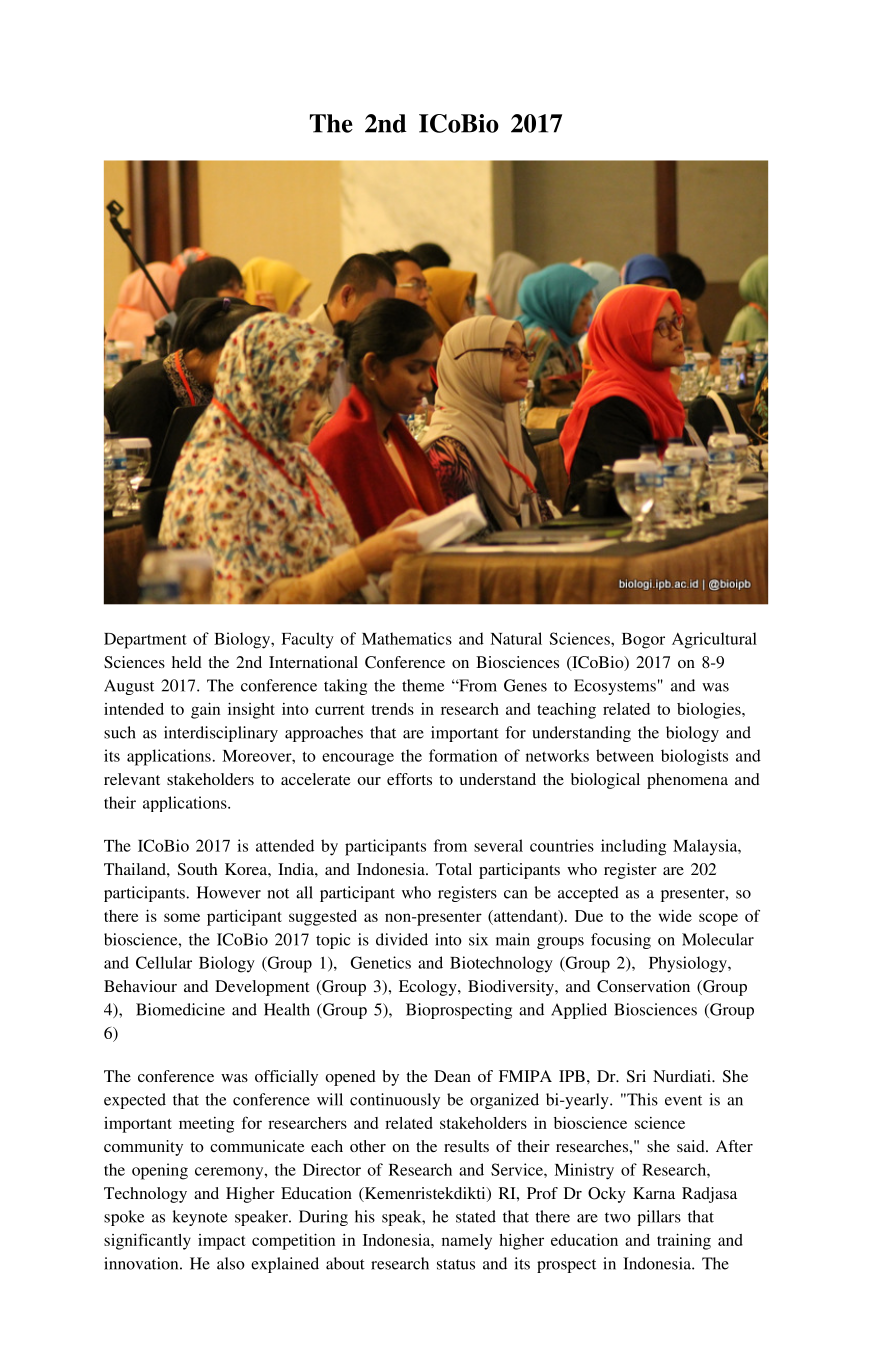 This page has width=872, height=1372. What do you see at coordinates (222, 1242) in the page?
I see `impact` at bounding box center [222, 1242].
